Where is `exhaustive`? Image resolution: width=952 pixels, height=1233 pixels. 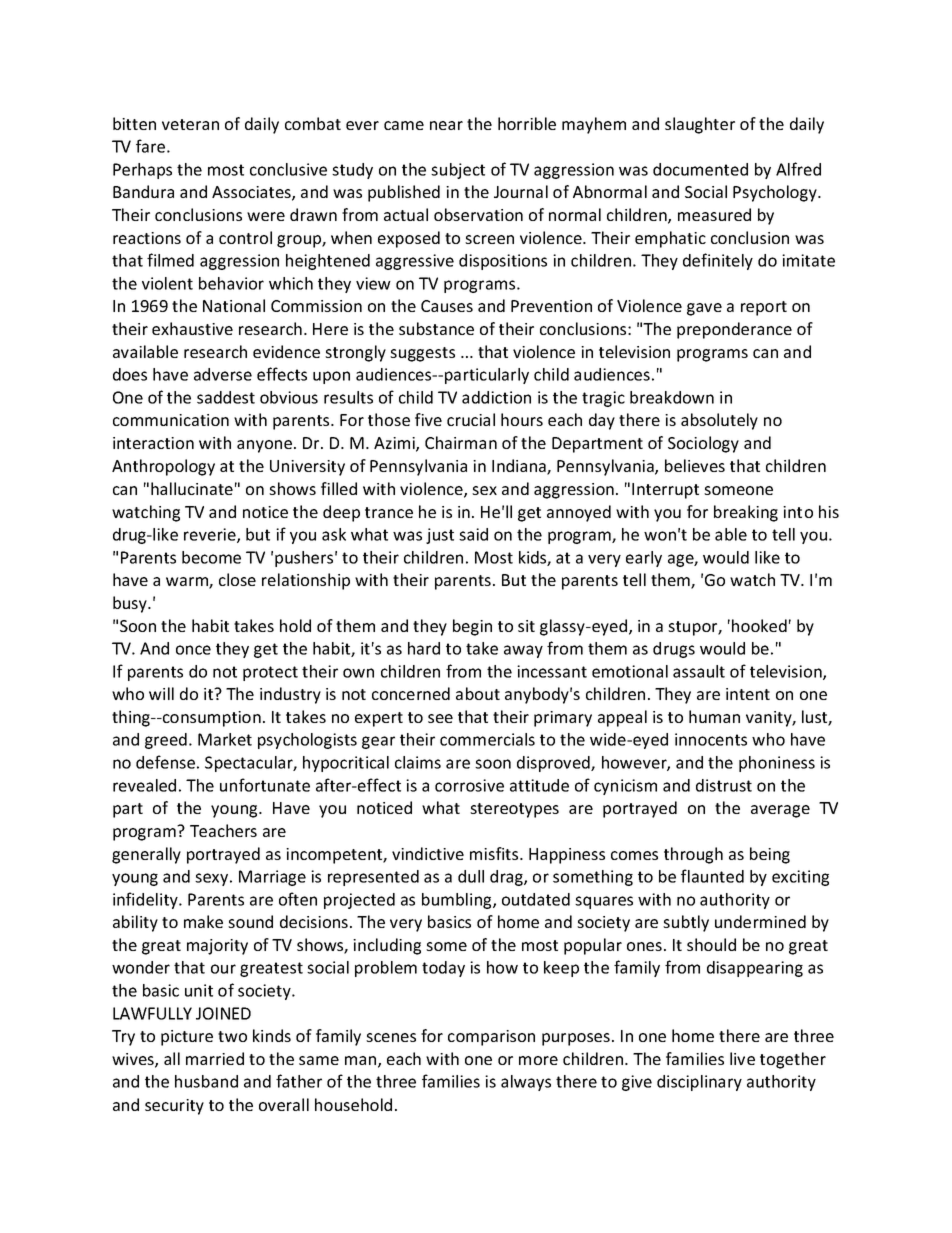 exhaustive is located at coordinates (192, 328).
